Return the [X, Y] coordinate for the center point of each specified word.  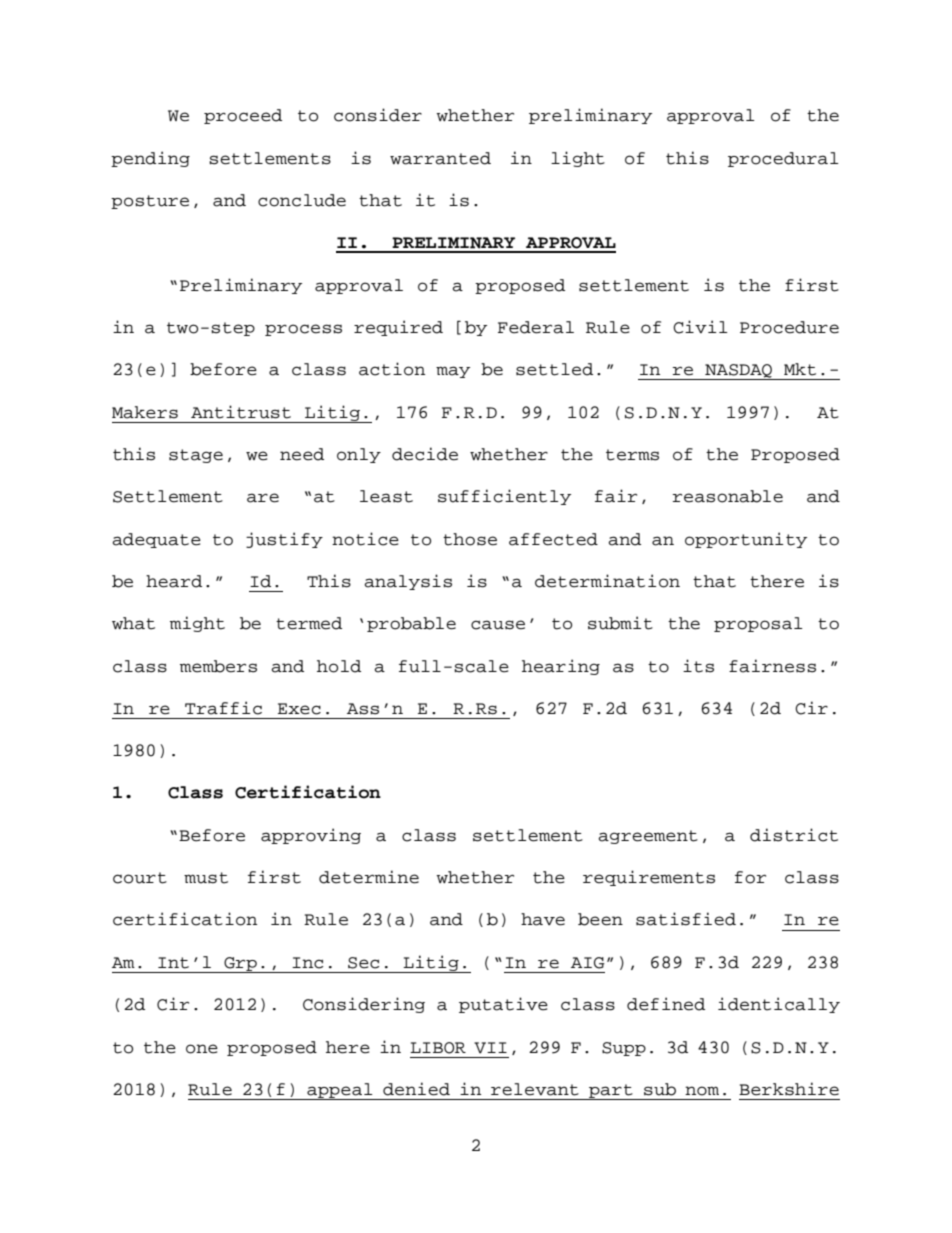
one [202, 1049]
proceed [243, 116]
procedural [783, 159]
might [197, 624]
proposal [758, 624]
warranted [440, 158]
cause [498, 625]
